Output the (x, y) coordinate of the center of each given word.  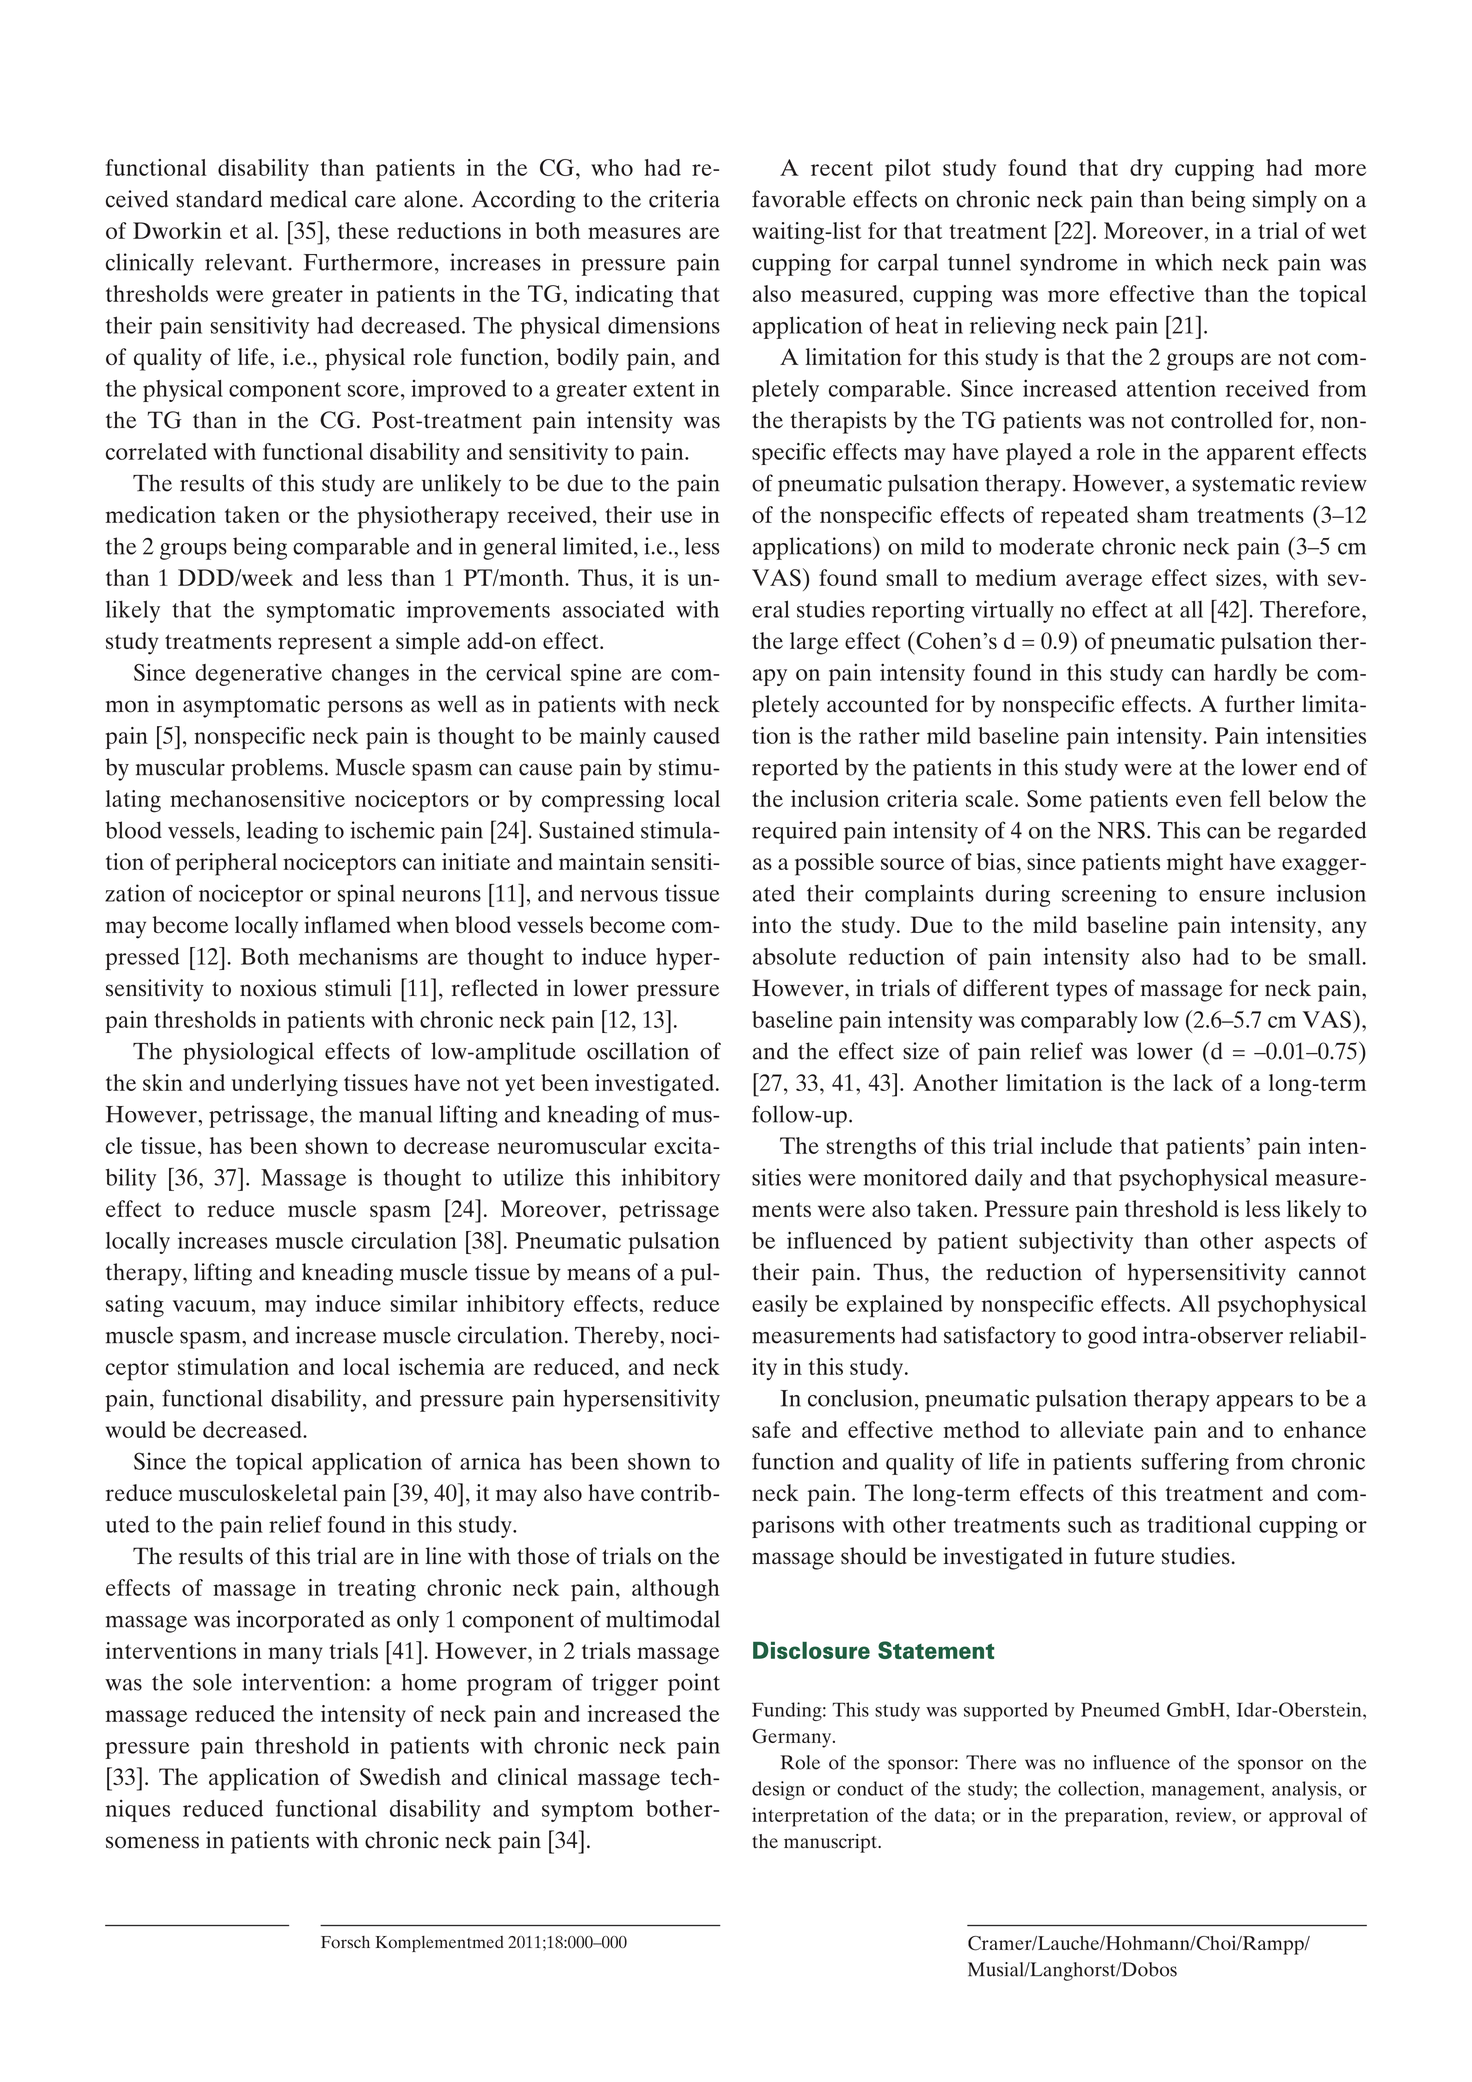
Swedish (400, 1777)
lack (1193, 1082)
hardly (1245, 675)
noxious (278, 988)
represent (325, 644)
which (1184, 262)
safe (771, 1429)
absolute (794, 956)
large (814, 643)
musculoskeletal (258, 1492)
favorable (799, 199)
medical (308, 199)
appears (1254, 1403)
